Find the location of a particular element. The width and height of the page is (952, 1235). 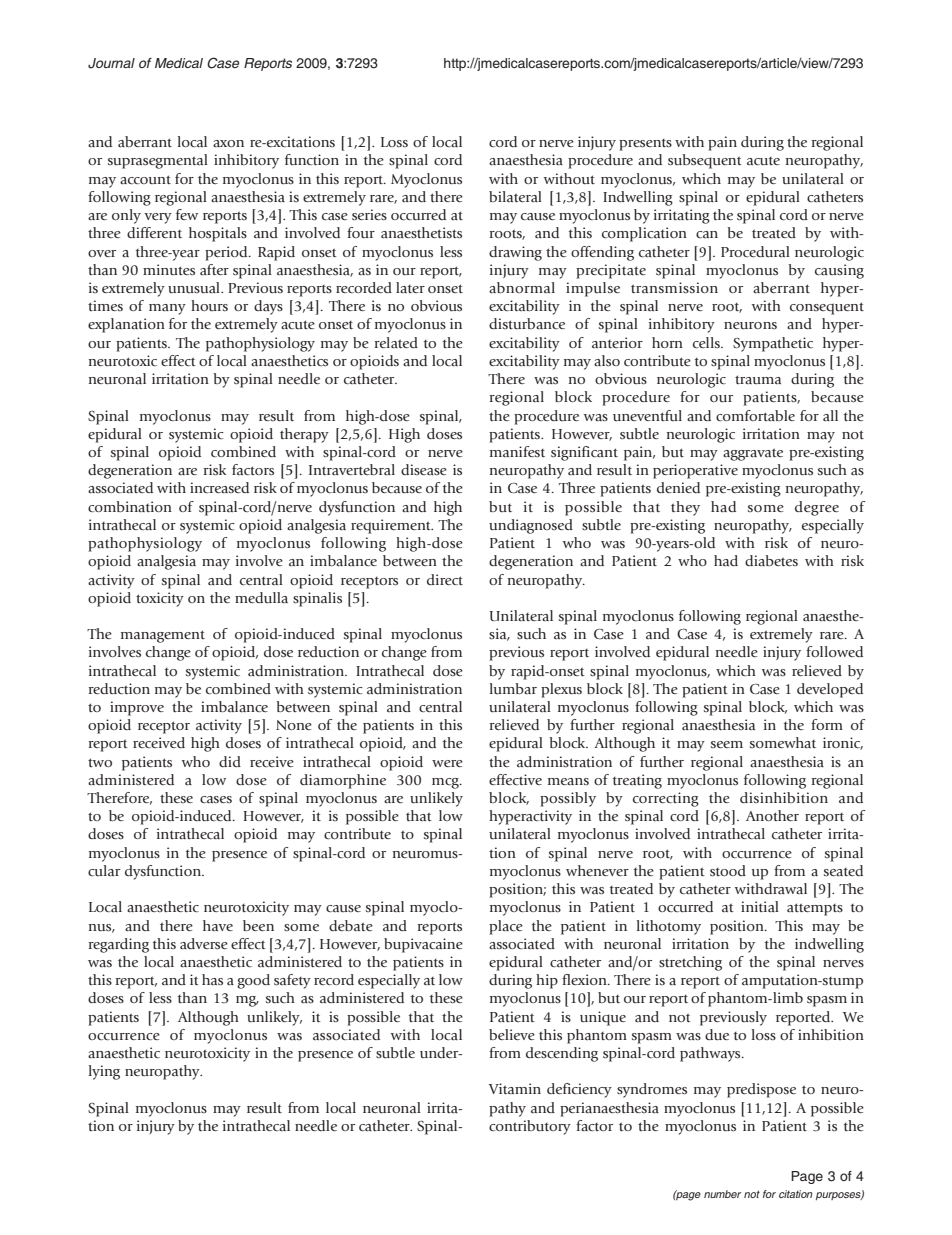

has is located at coordinates (212, 979).
